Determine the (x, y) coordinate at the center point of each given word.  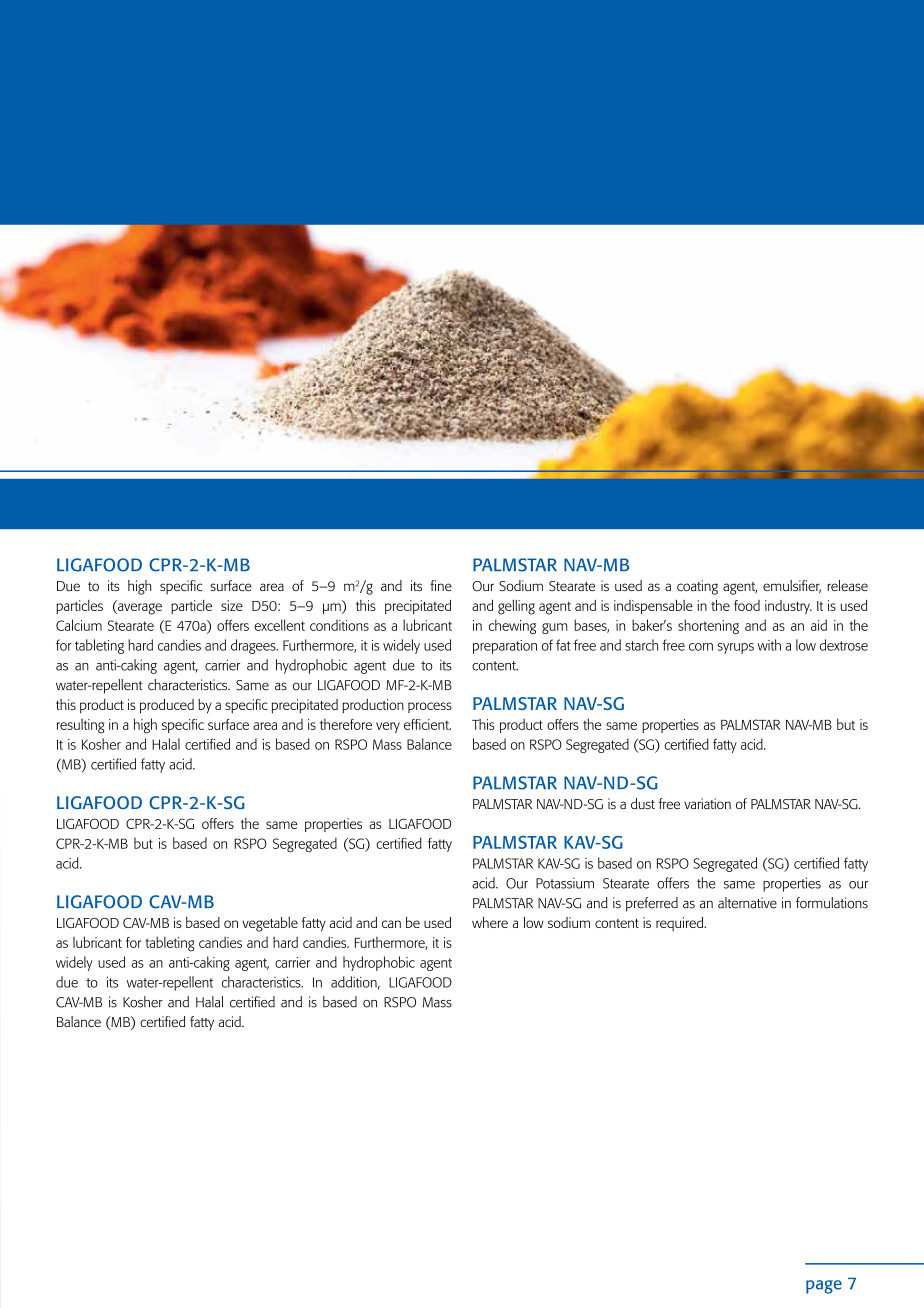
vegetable (270, 924)
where (490, 922)
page (824, 1287)
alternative (747, 903)
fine (441, 585)
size (232, 605)
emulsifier (792, 587)
